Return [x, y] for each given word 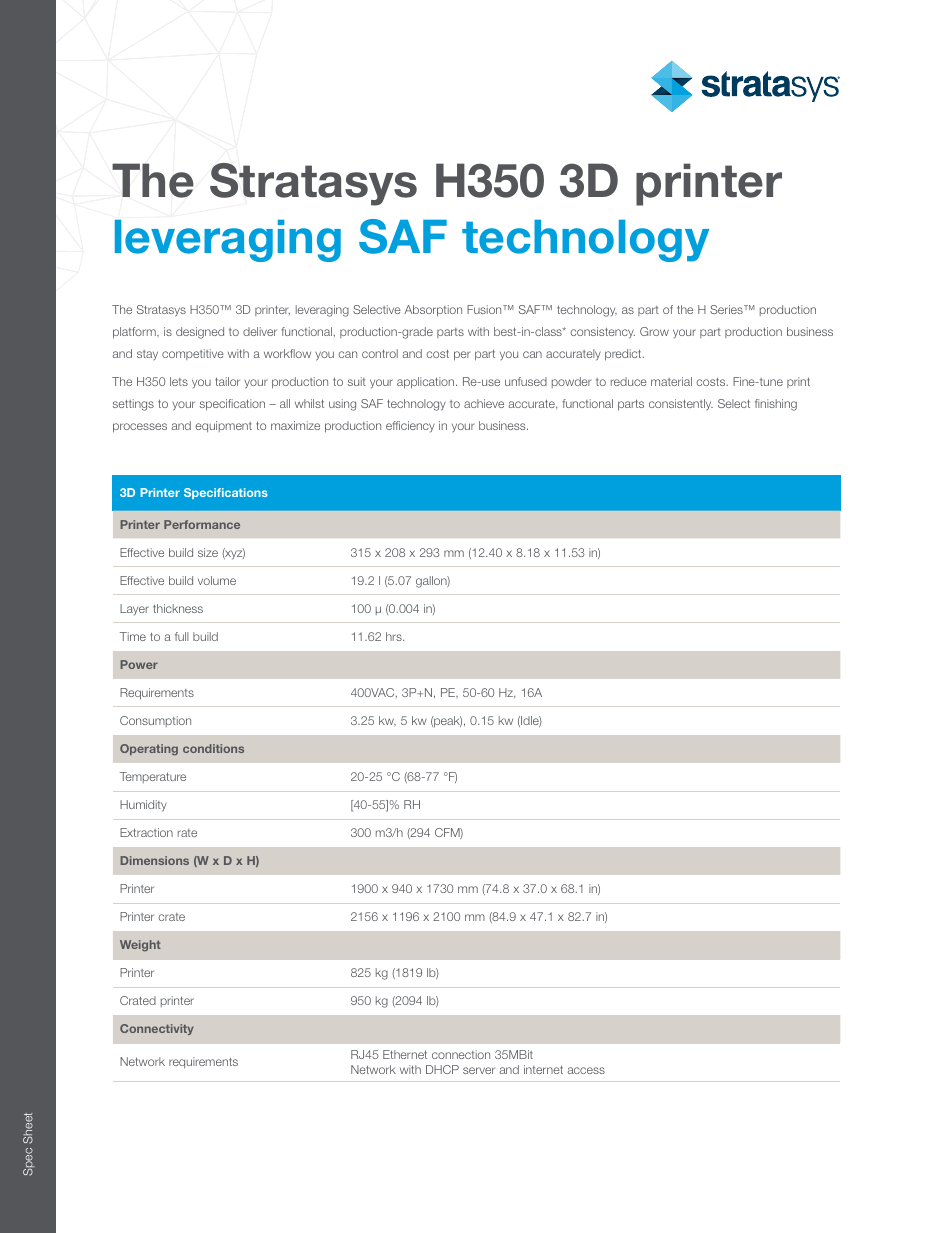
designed [200, 333]
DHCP [442, 1069]
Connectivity [157, 1029]
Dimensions [155, 860]
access [586, 1070]
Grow [654, 331]
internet [543, 1069]
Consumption [155, 721]
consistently [681, 405]
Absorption [433, 311]
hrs [395, 636]
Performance [202, 524]
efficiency [410, 427]
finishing [776, 405]
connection [461, 1054]
